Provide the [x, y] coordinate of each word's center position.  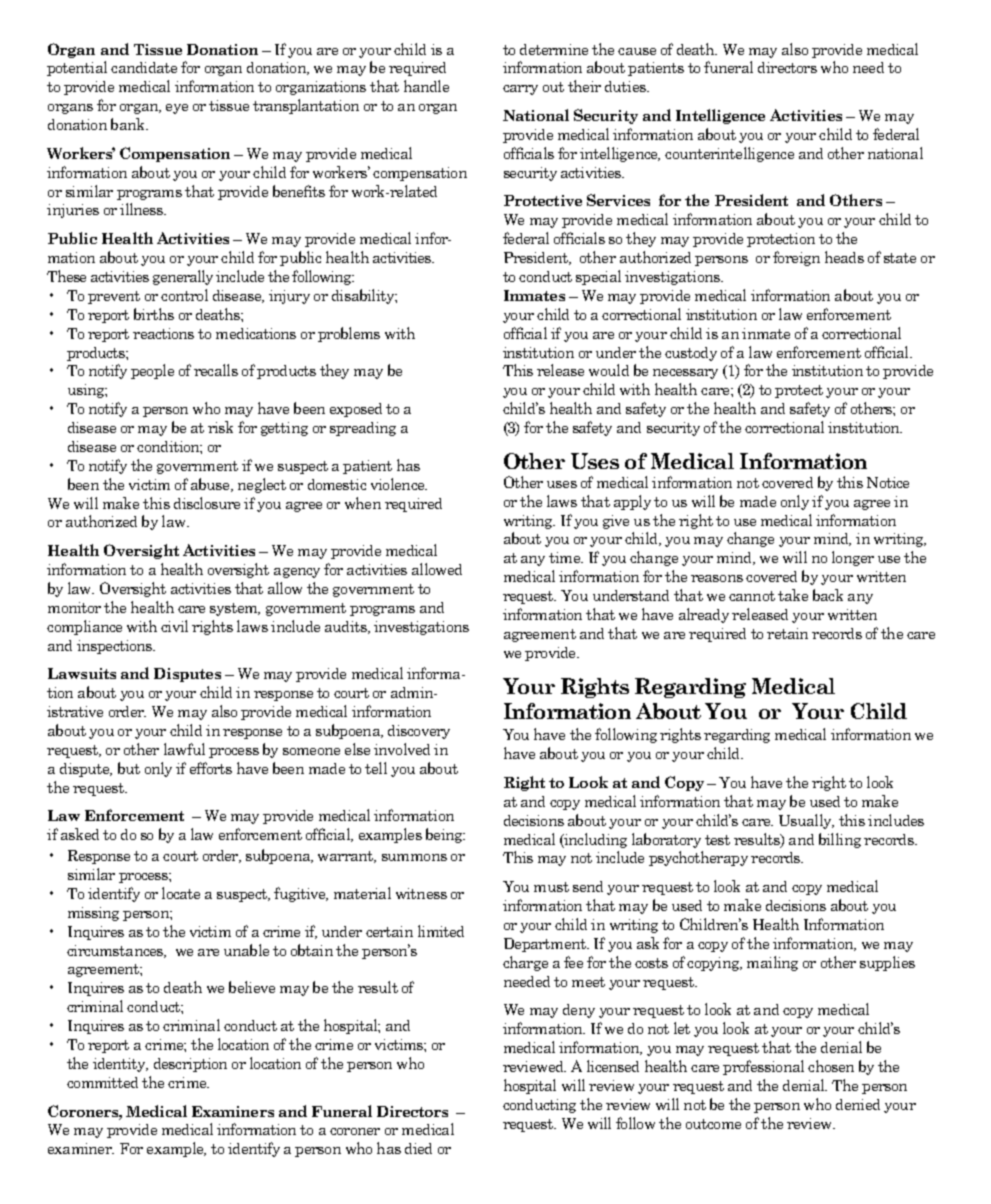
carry [520, 90]
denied [858, 1104]
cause [637, 51]
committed [102, 1082]
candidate [144, 67]
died [418, 1148]
